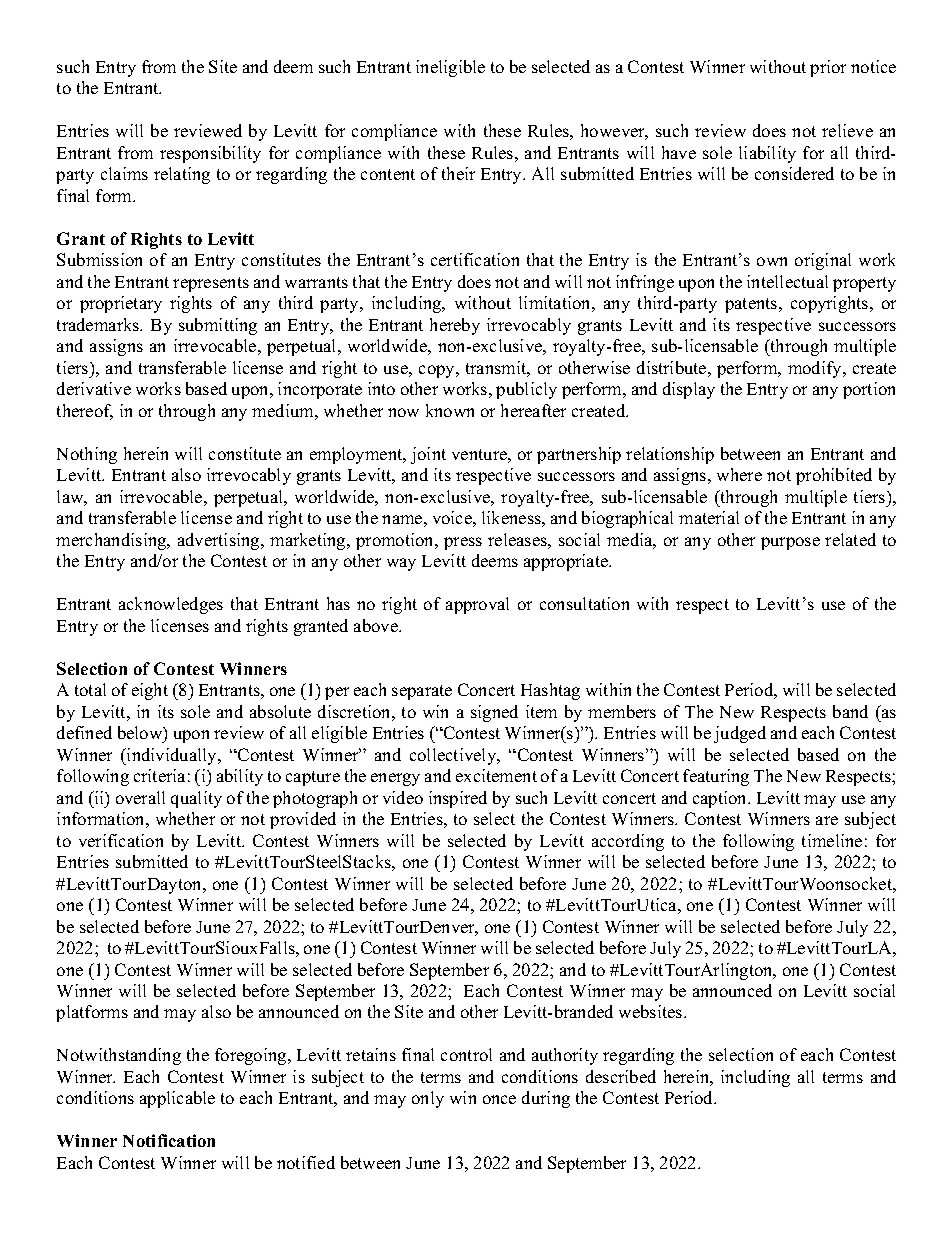 This screenshot has height=1233, width=952. What do you see at coordinates (455, 326) in the screenshot?
I see `hereby` at bounding box center [455, 326].
